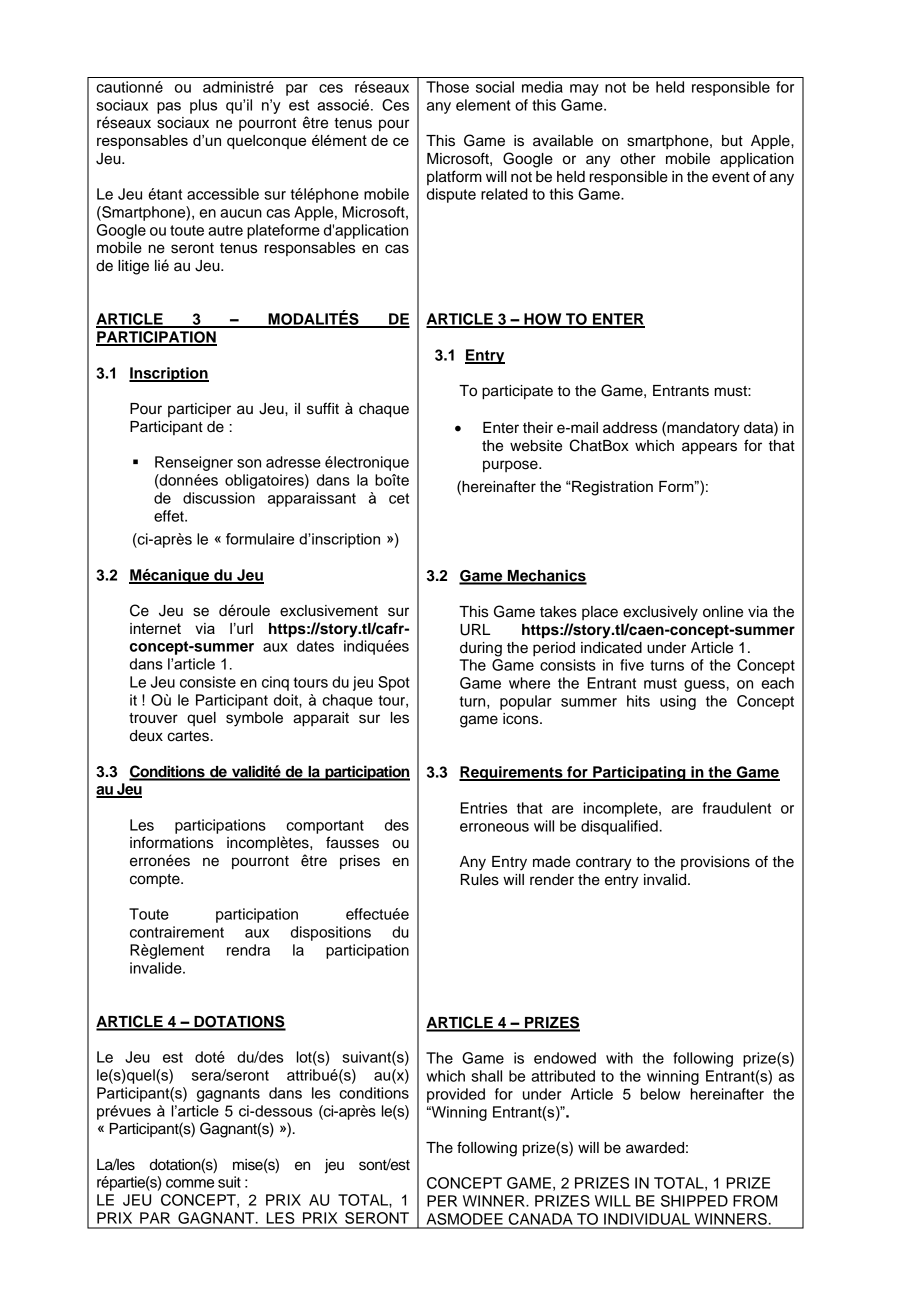 The height and width of the document is (1308, 924). Describe the element at coordinates (731, 177) in the document. I see `event` at that location.
